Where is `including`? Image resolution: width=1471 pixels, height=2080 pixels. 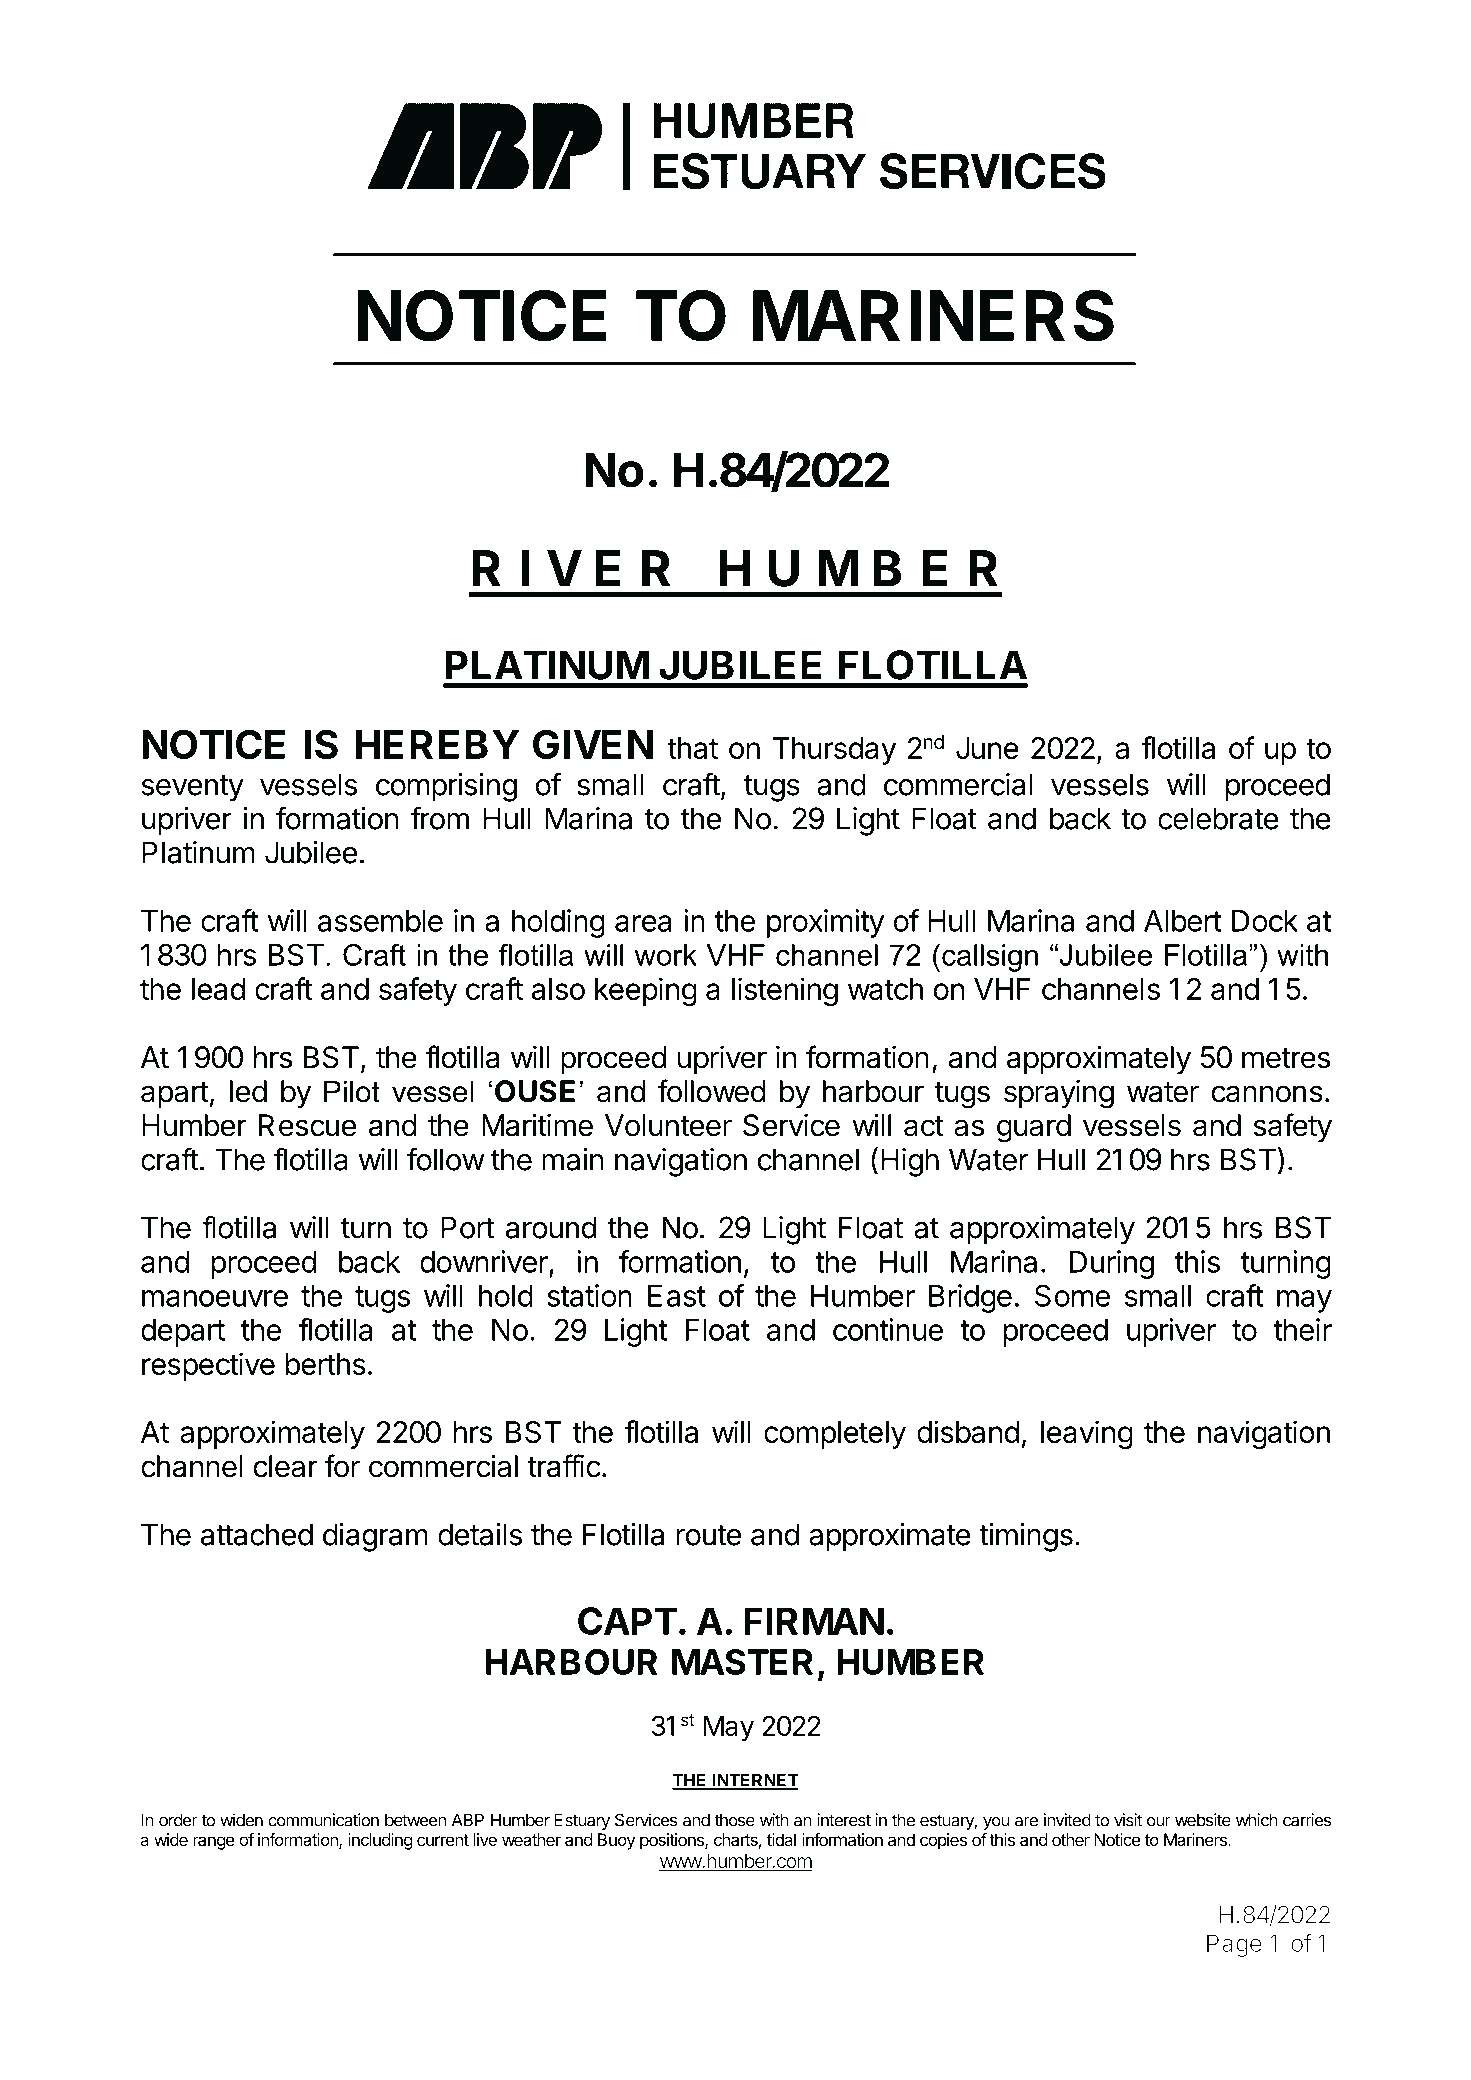
including is located at coordinates (380, 1841).
